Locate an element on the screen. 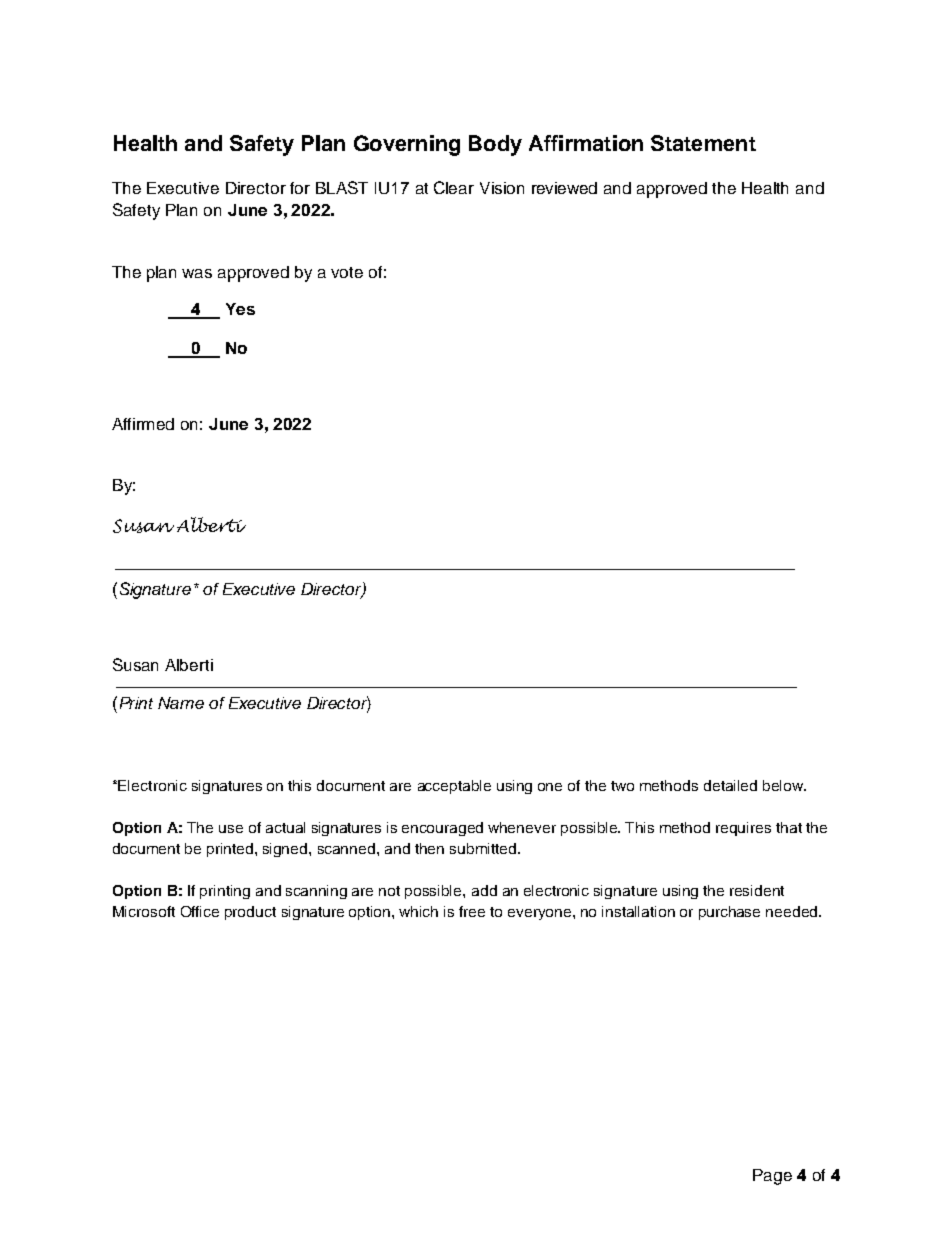 The image size is (952, 1233). Clear is located at coordinates (454, 187).
